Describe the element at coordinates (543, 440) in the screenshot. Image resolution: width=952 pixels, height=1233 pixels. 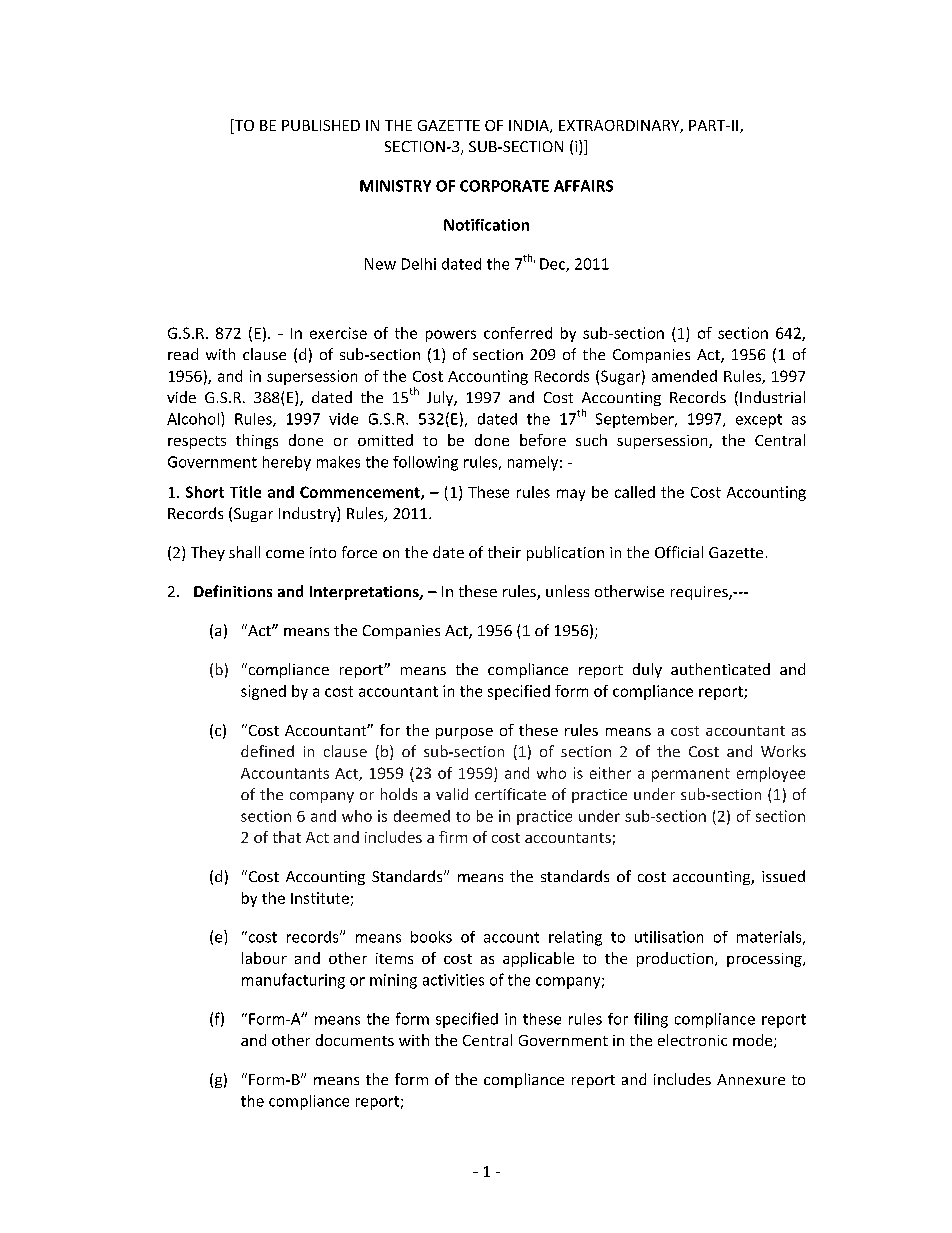
I see `before` at that location.
